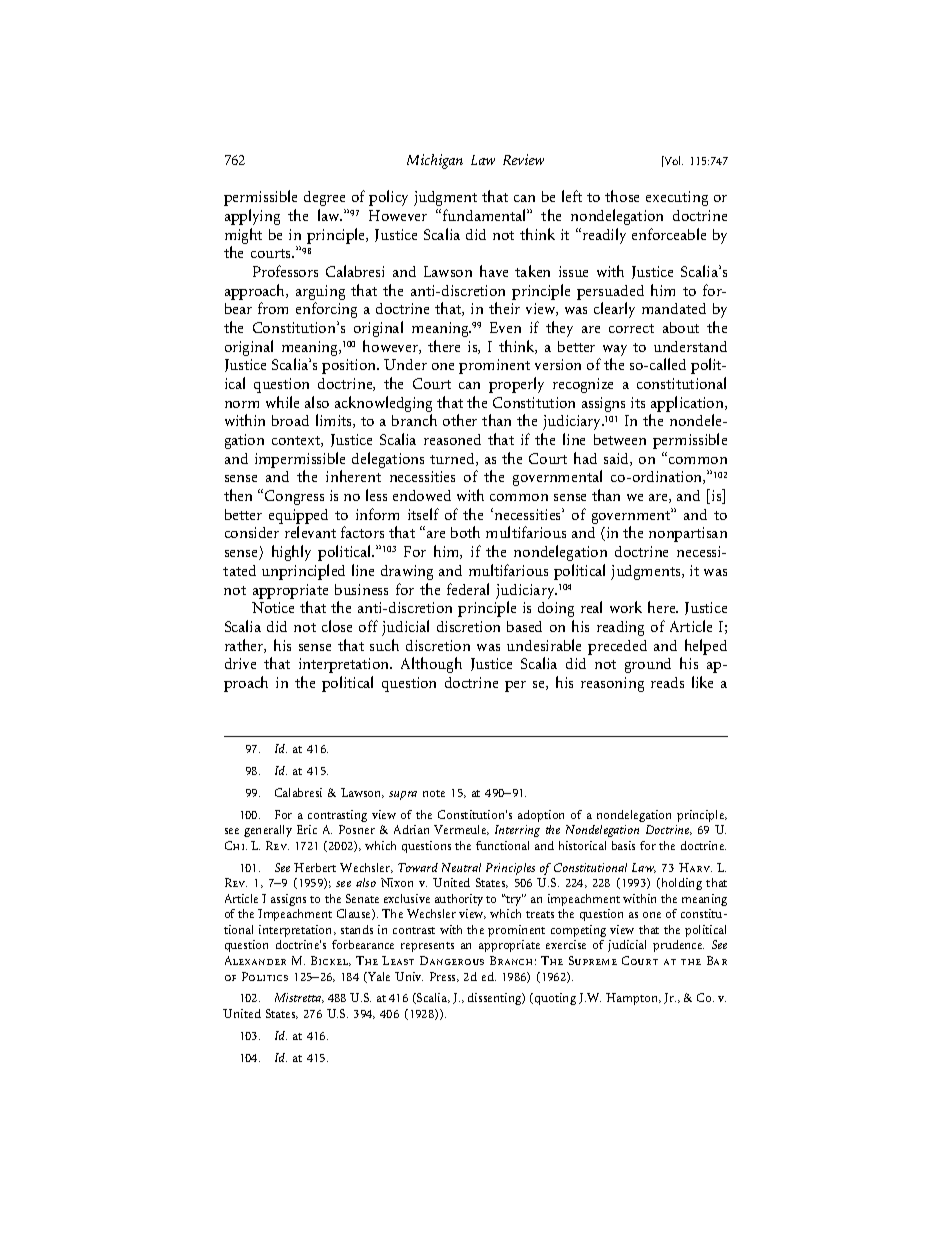  What do you see at coordinates (255, 960) in the page?
I see `Alexander` at bounding box center [255, 960].
